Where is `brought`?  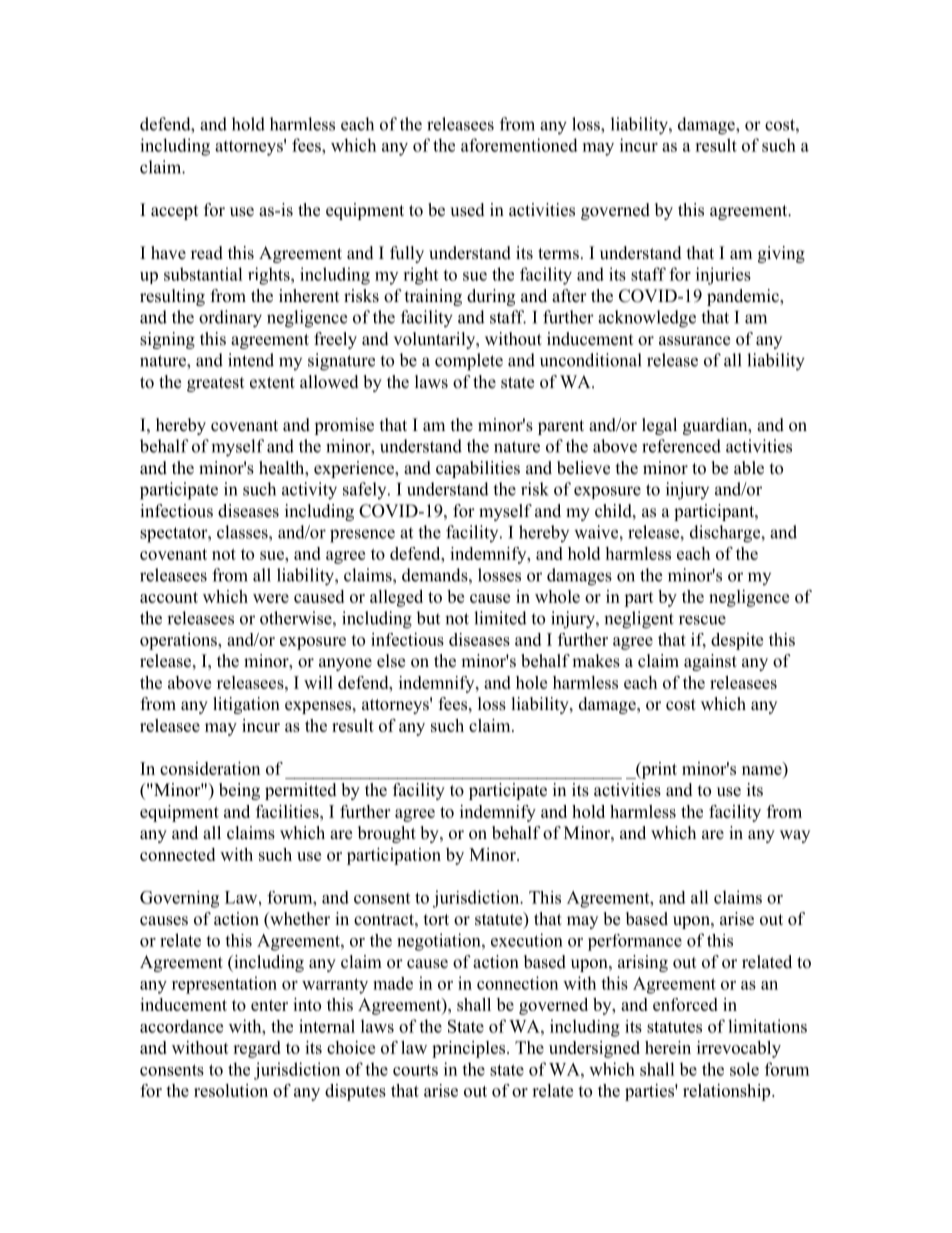
brought is located at coordinates (387, 834).
